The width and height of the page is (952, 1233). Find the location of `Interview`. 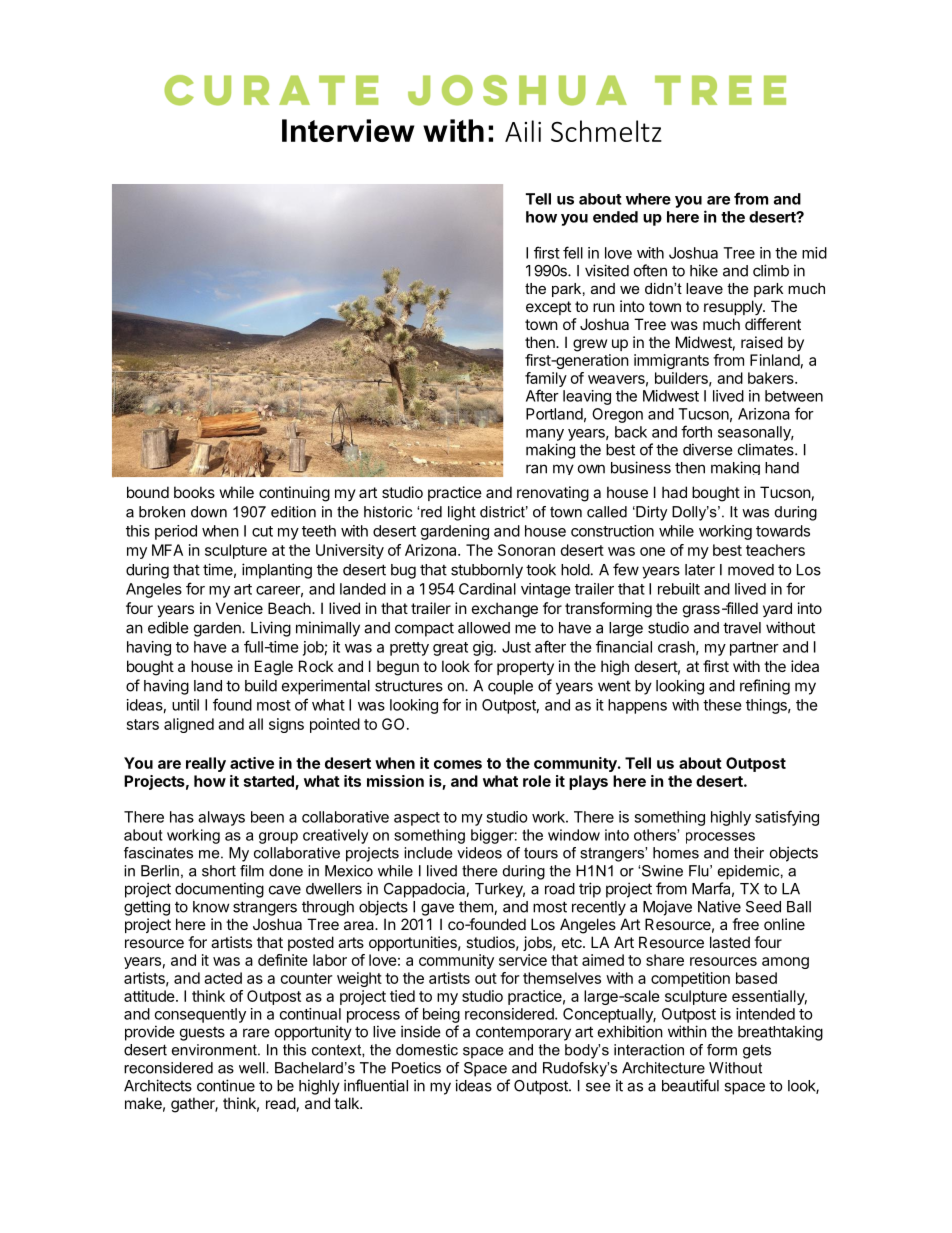

Interview is located at coordinates (348, 130).
